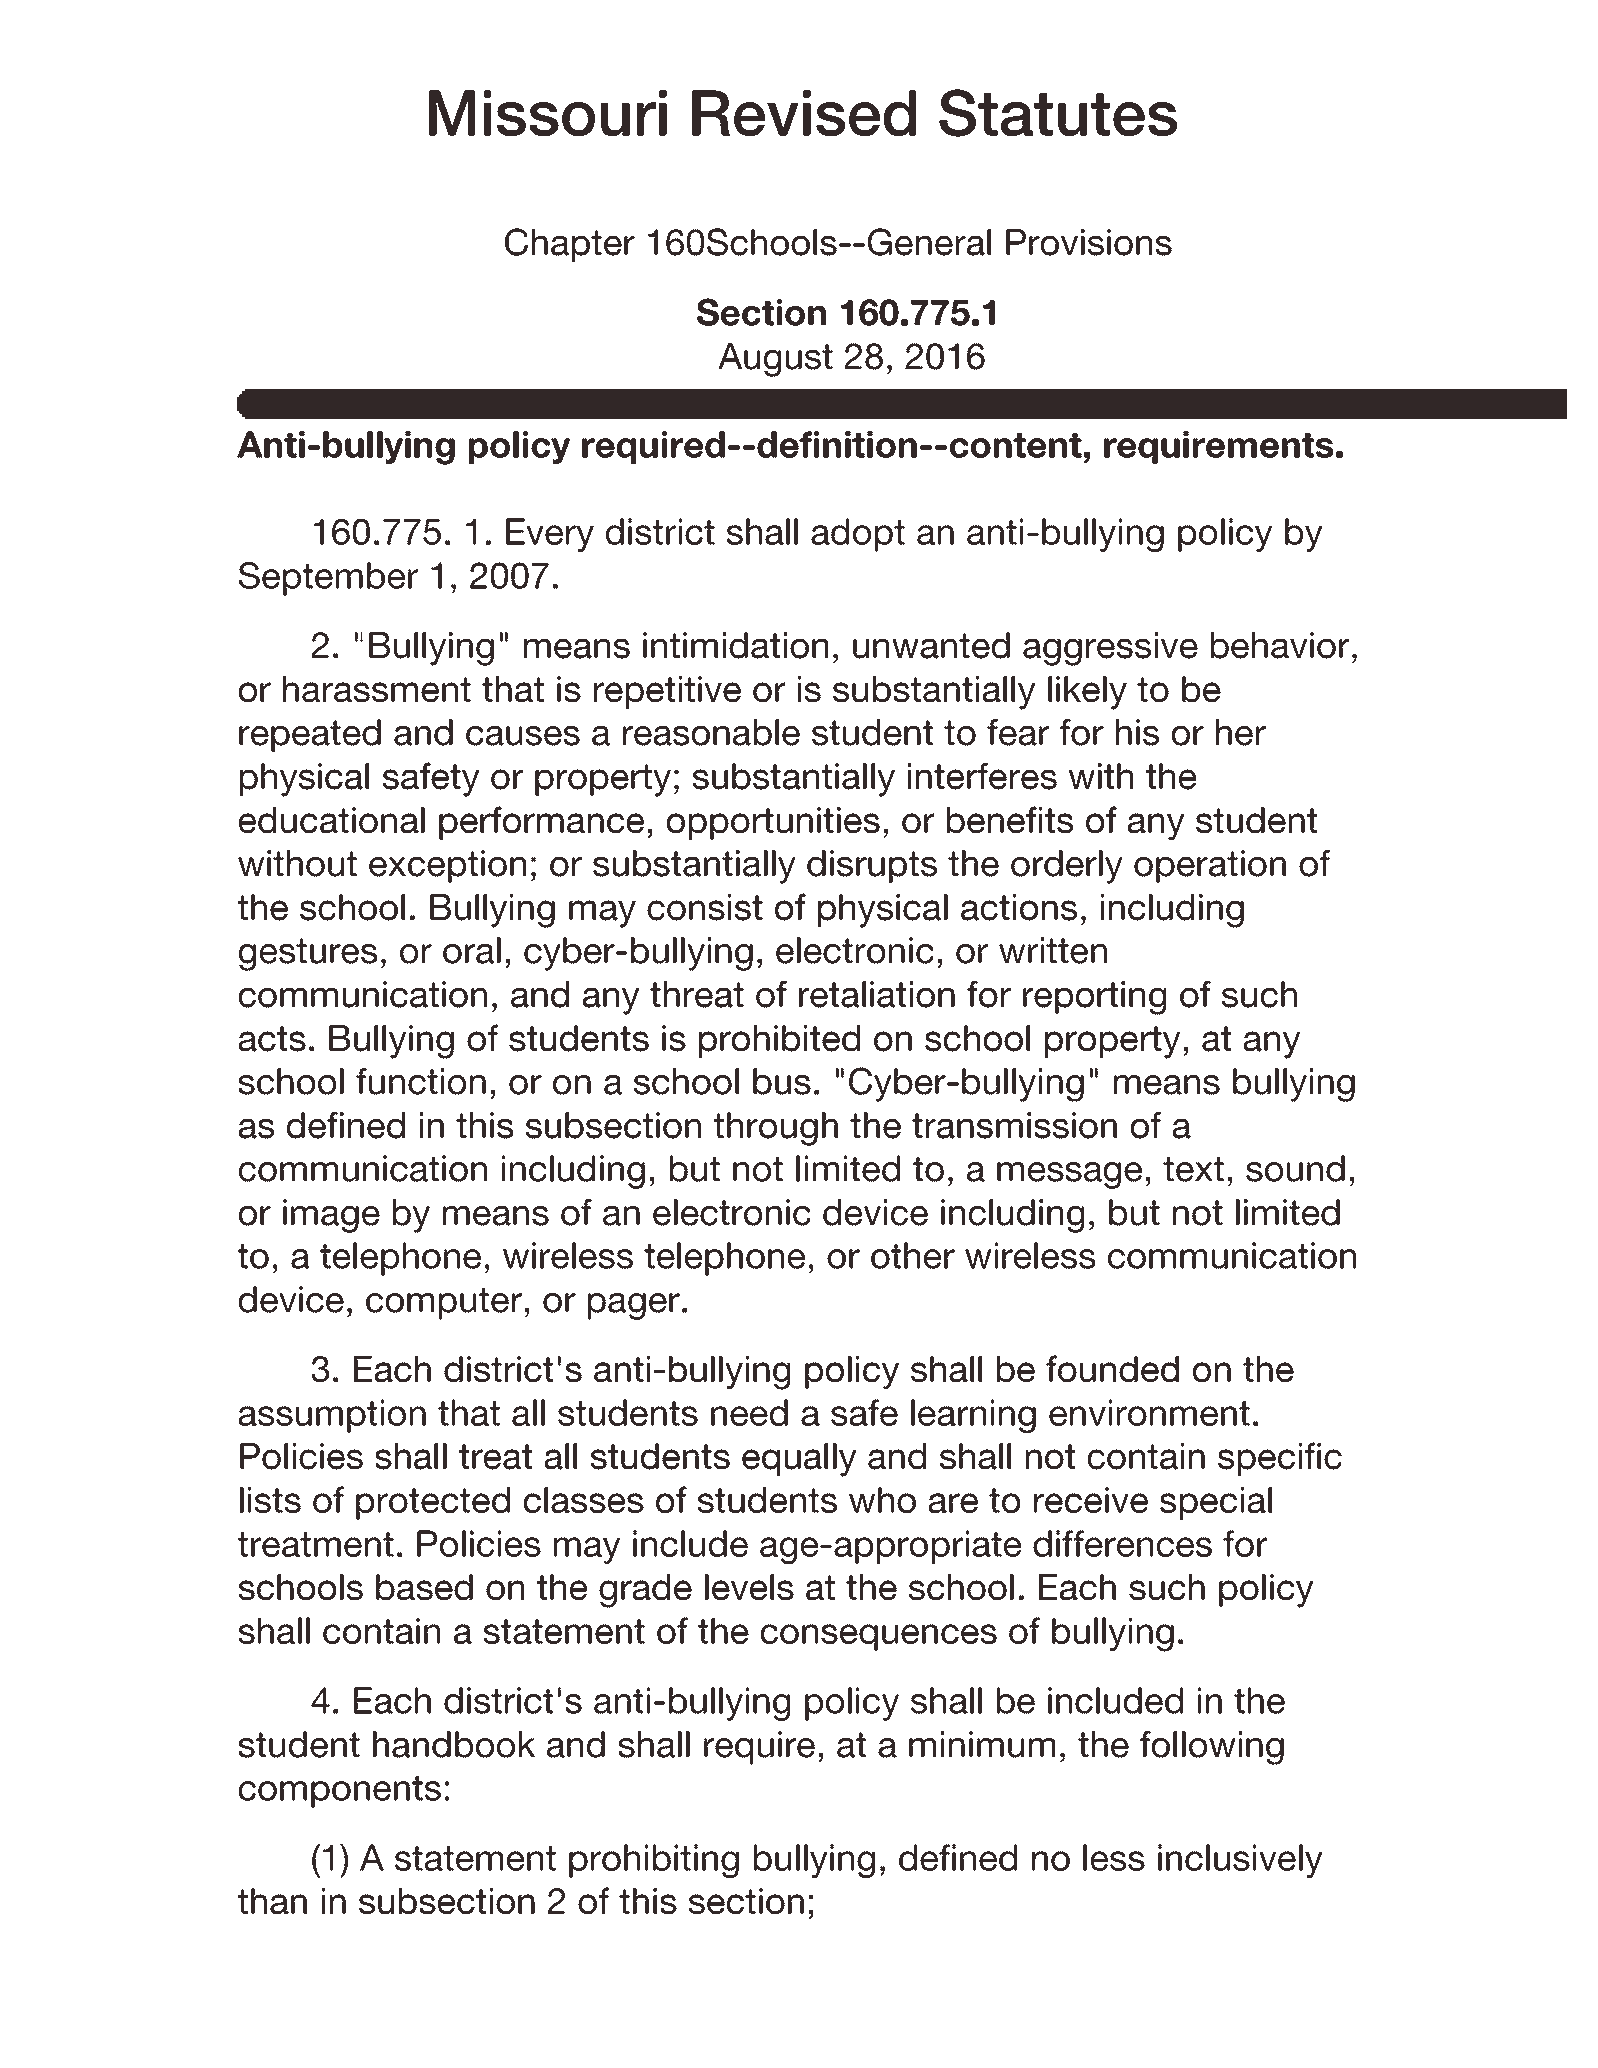  What do you see at coordinates (1089, 242) in the screenshot?
I see `Provisions` at bounding box center [1089, 242].
